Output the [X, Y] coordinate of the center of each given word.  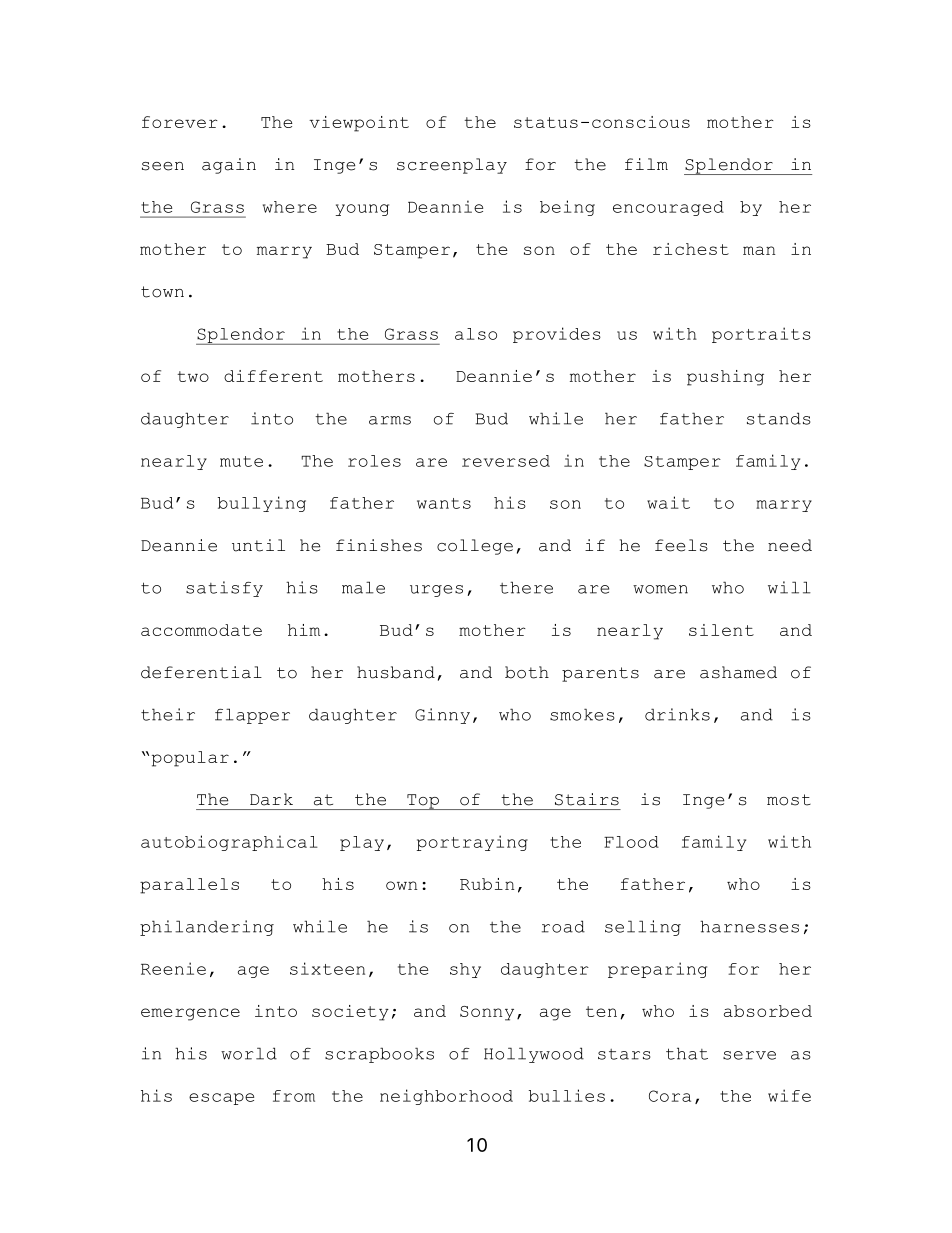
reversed [506, 461]
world [249, 1053]
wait [668, 502]
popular [190, 759]
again [229, 166]
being [567, 208]
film [646, 164]
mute [241, 461]
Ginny [442, 716]
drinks [677, 714]
